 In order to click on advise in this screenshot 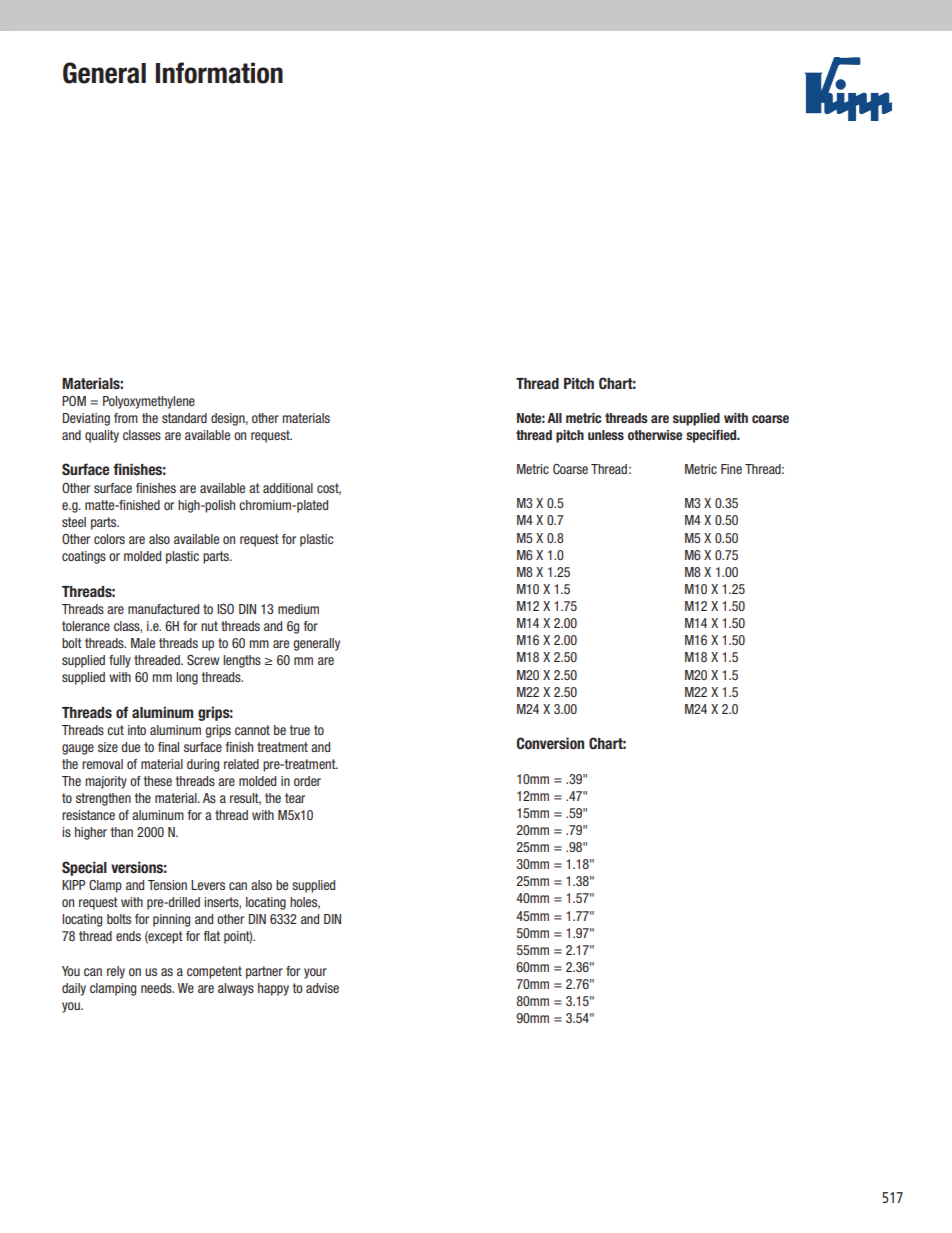, I will do `click(322, 988)`.
